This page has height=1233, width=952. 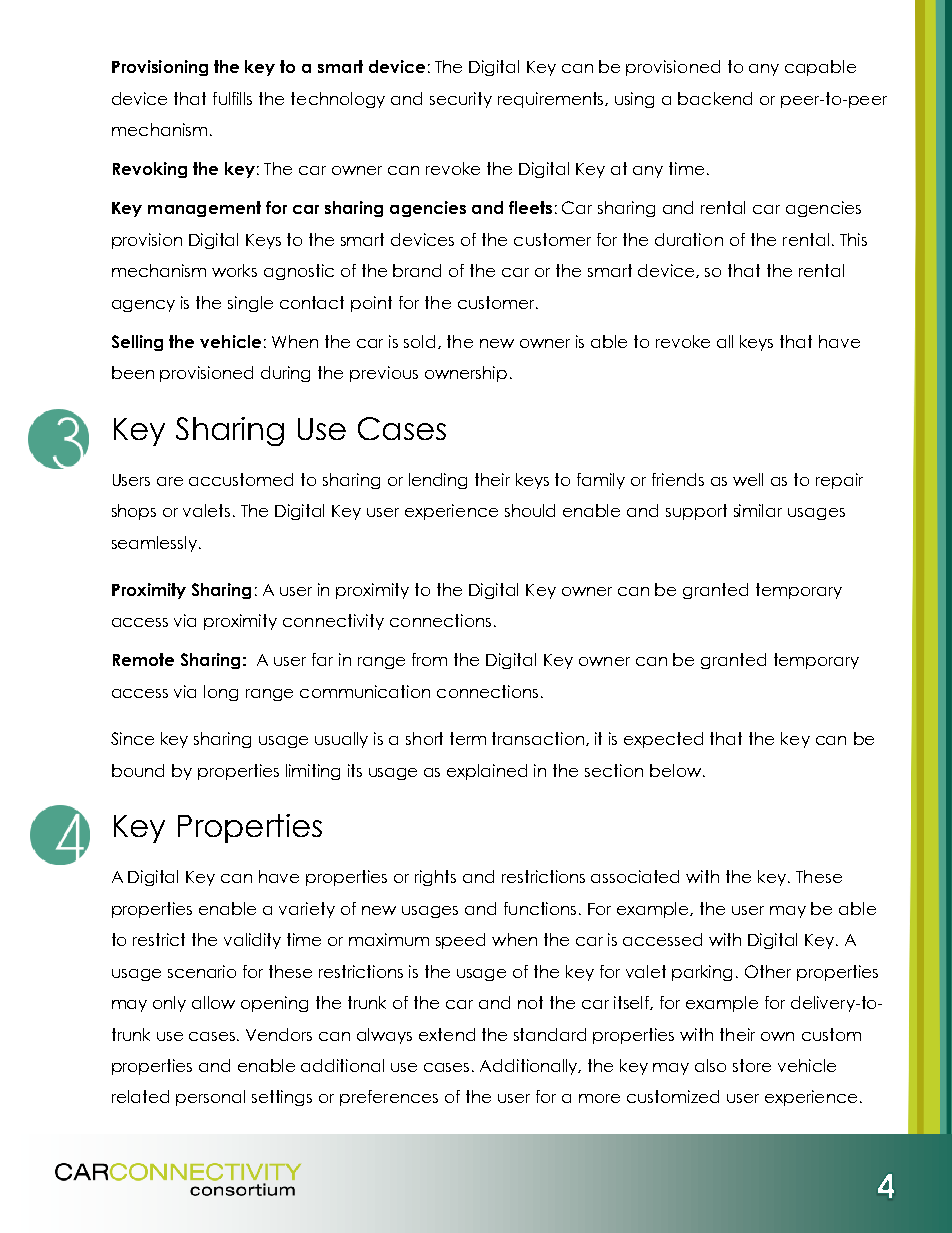 What do you see at coordinates (715, 98) in the page?
I see `backend` at bounding box center [715, 98].
